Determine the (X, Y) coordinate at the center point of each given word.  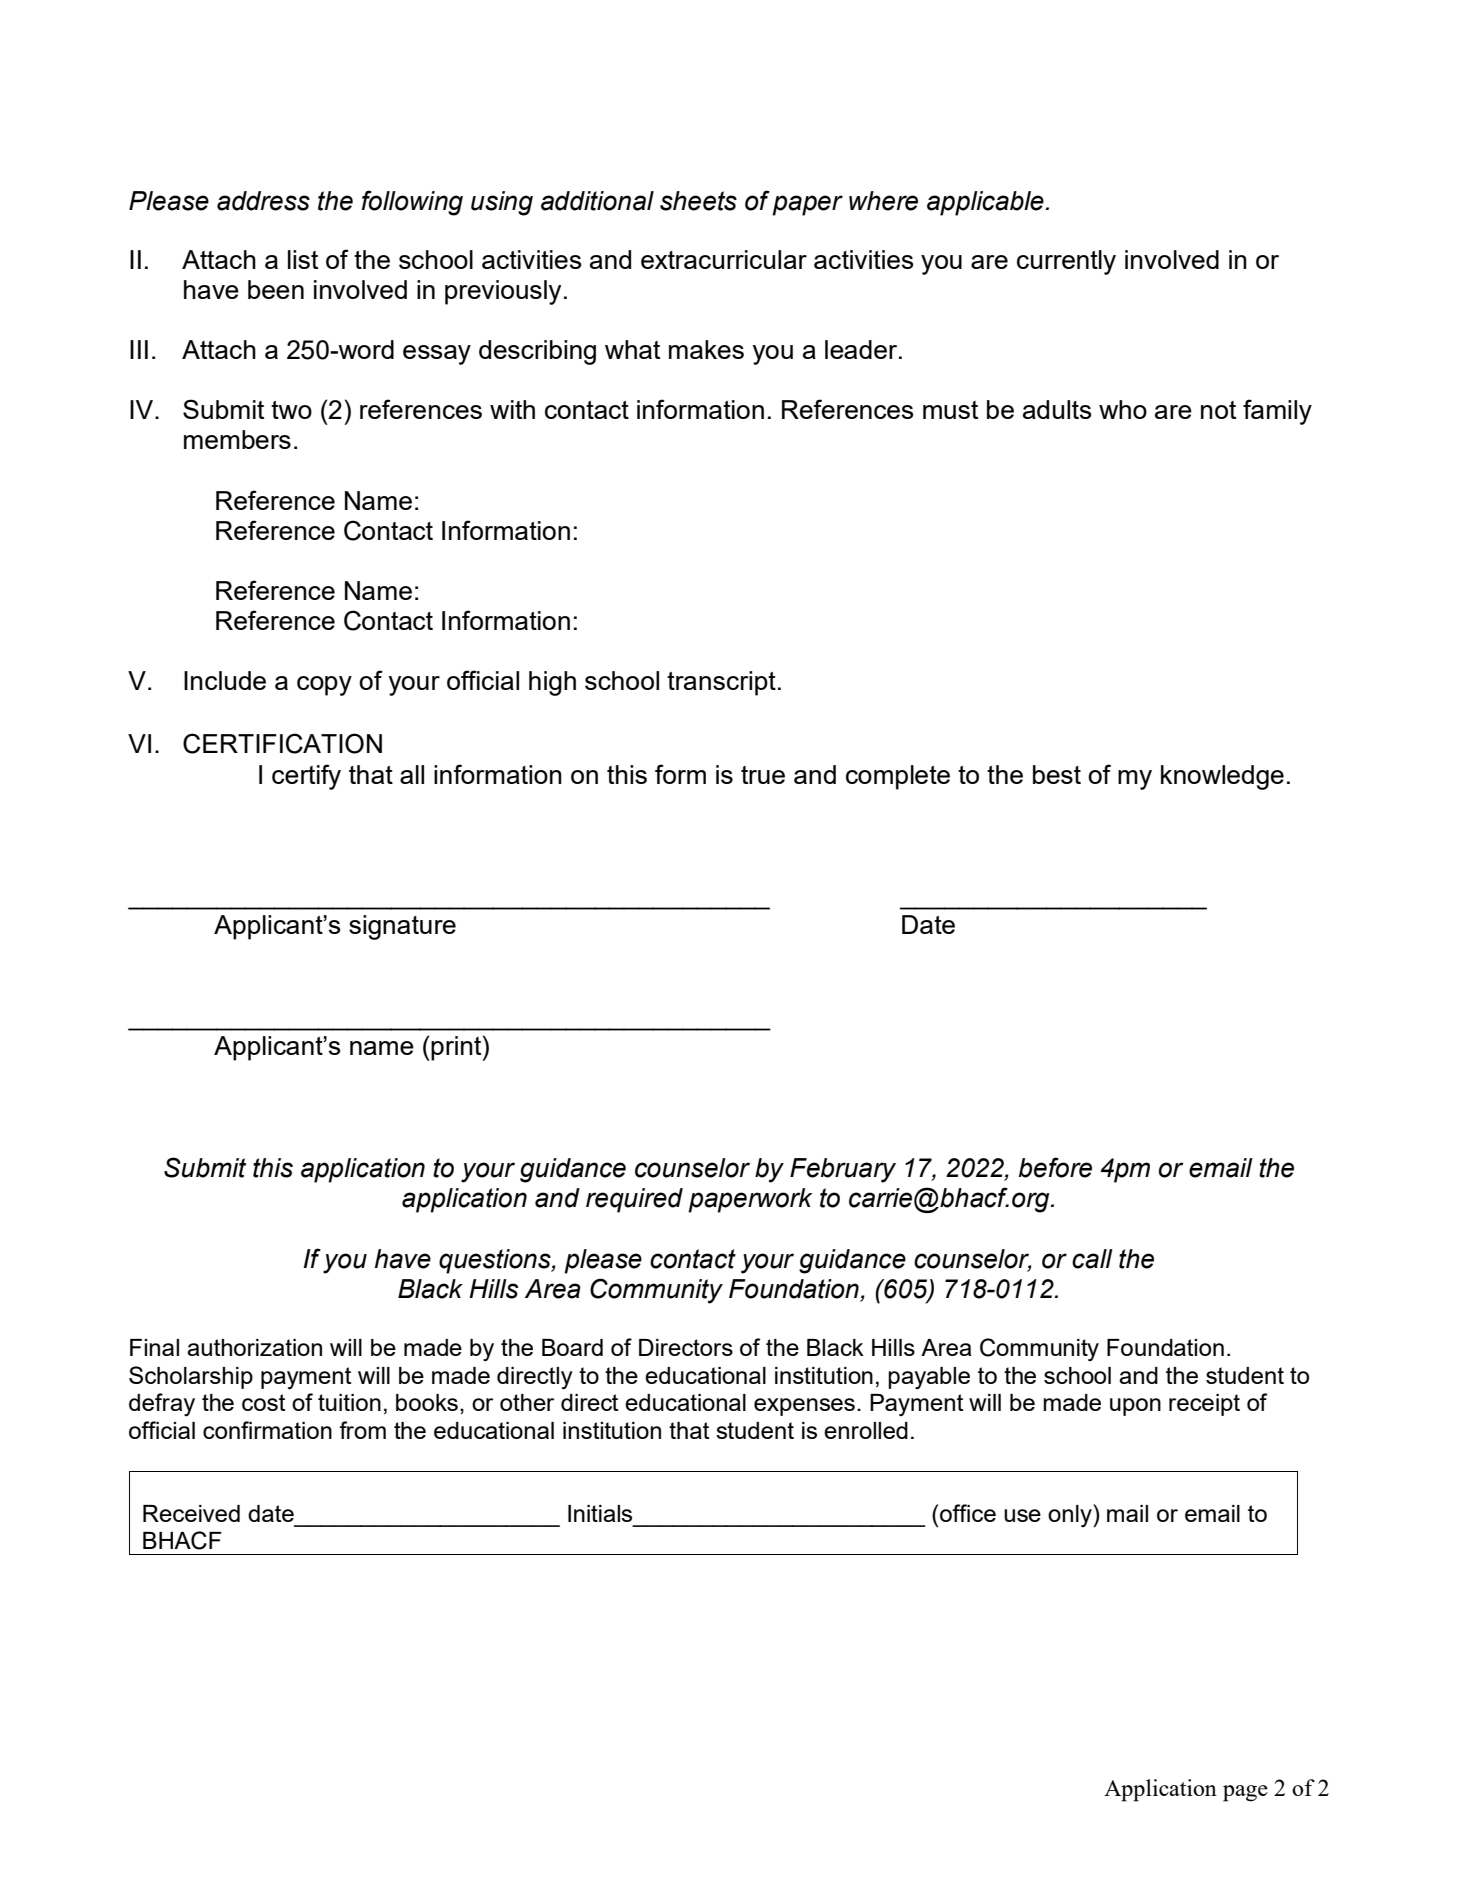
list (303, 259)
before (1055, 1167)
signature (402, 927)
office (968, 1513)
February (843, 1170)
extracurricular (724, 259)
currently (1066, 262)
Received (191, 1513)
